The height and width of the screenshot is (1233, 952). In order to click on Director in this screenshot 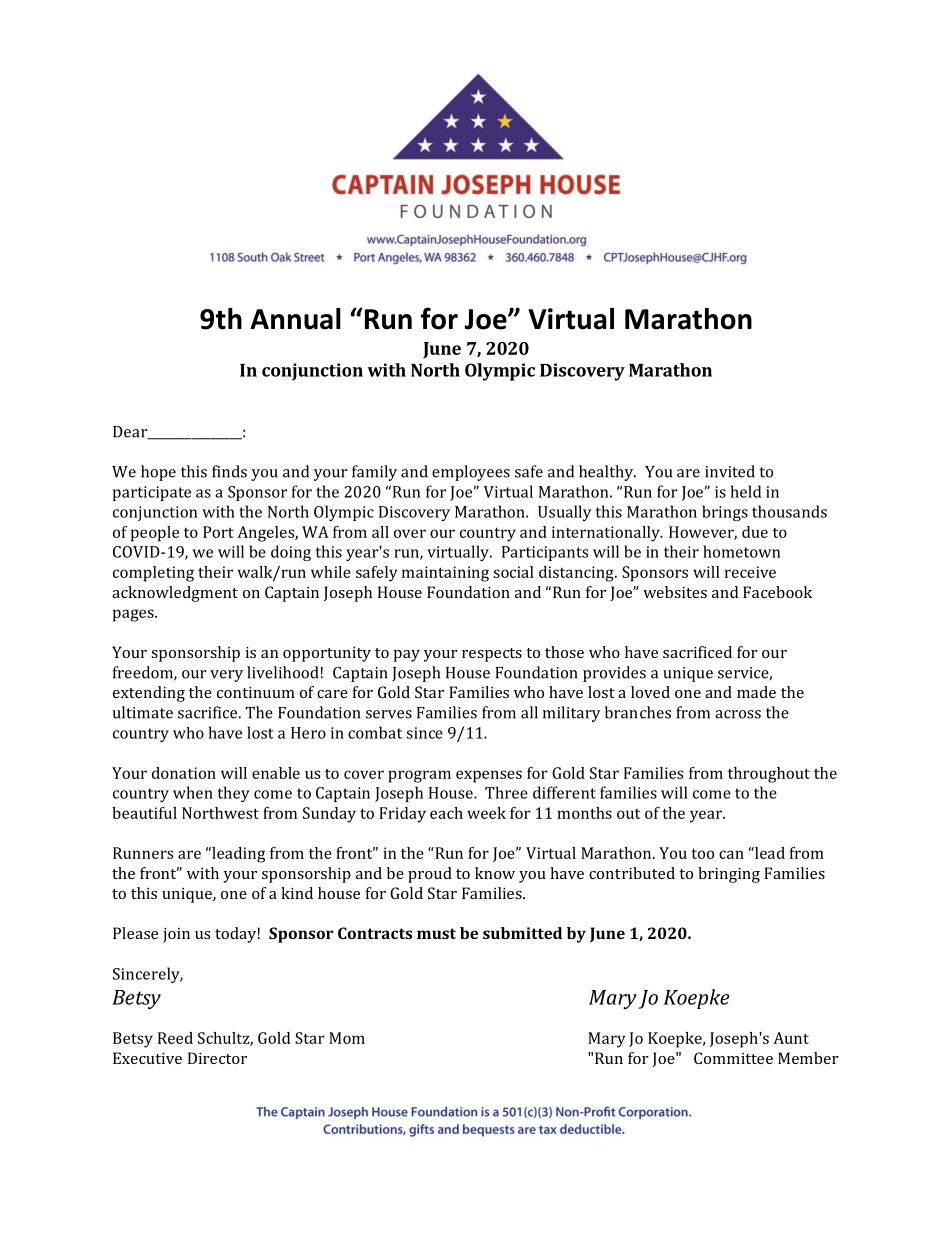, I will do `click(217, 1058)`.
